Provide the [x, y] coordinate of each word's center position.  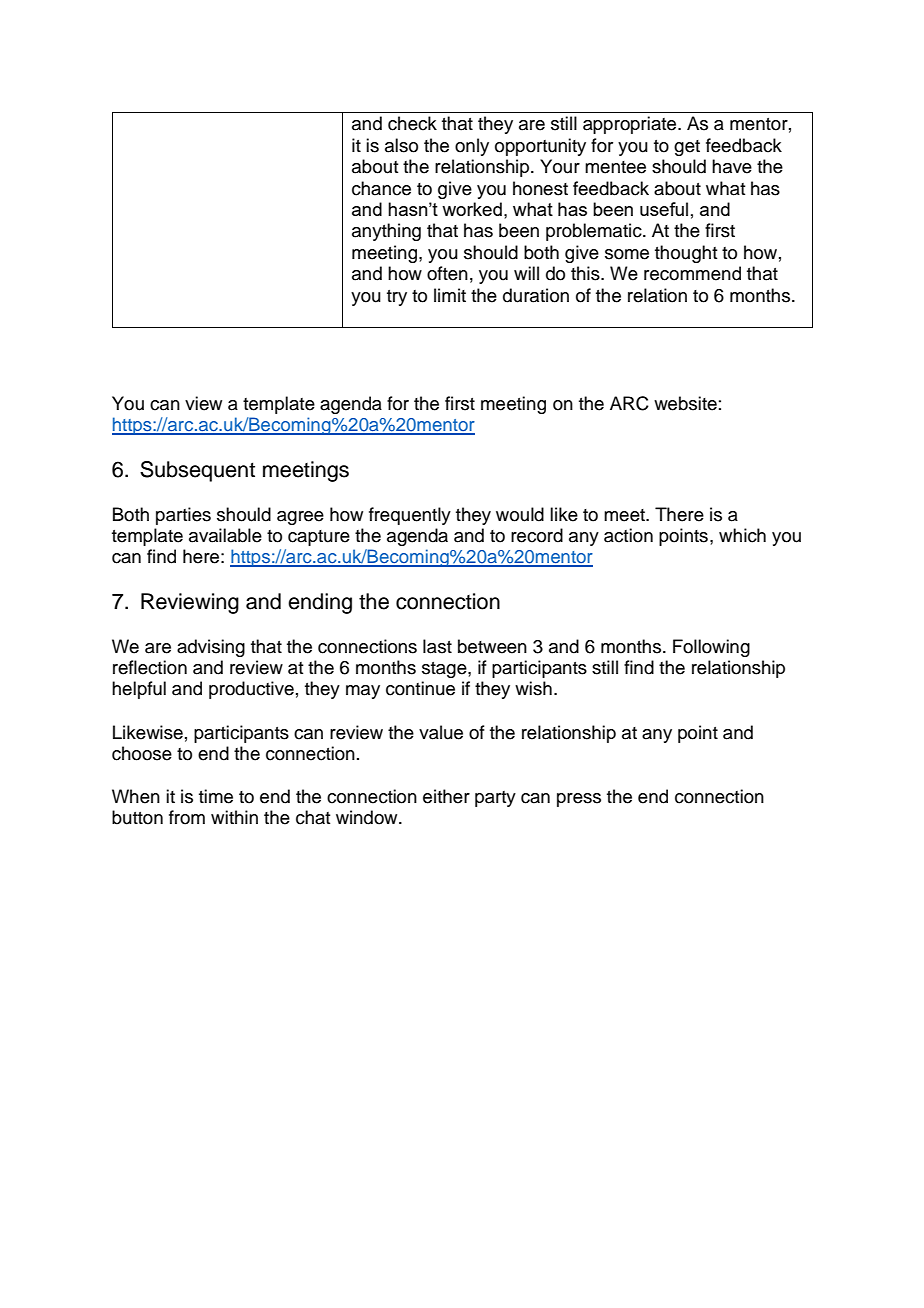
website [685, 403]
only [472, 147]
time [216, 796]
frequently [410, 516]
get [687, 148]
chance [381, 188]
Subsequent [197, 471]
